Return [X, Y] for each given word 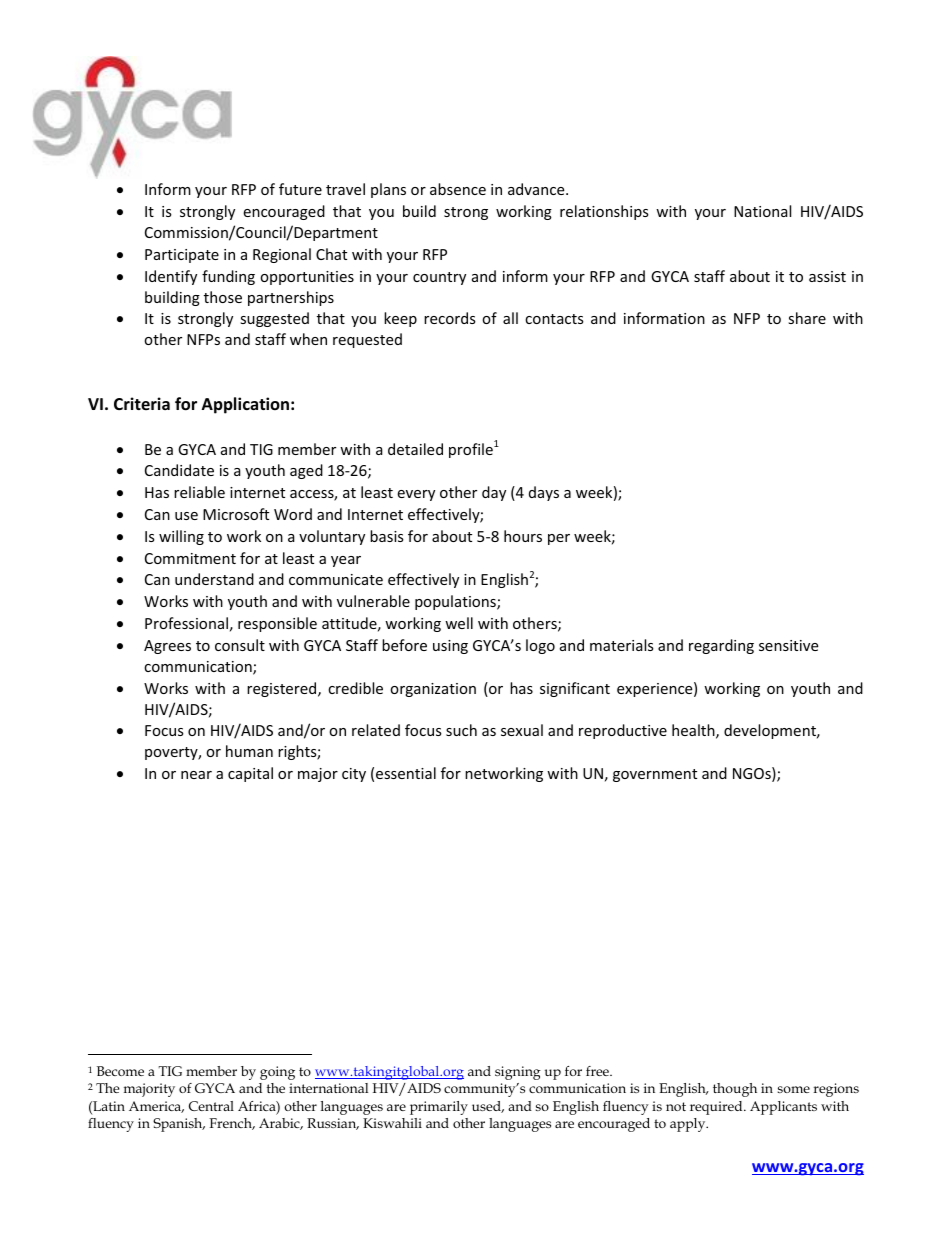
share [807, 318]
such [461, 730]
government [655, 775]
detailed [415, 449]
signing [518, 1073]
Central [211, 1106]
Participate [182, 256]
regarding [721, 646]
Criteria [142, 403]
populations [456, 602]
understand [214, 579]
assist [827, 276]
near [196, 775]
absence [458, 189]
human [249, 751]
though [735, 1090]
